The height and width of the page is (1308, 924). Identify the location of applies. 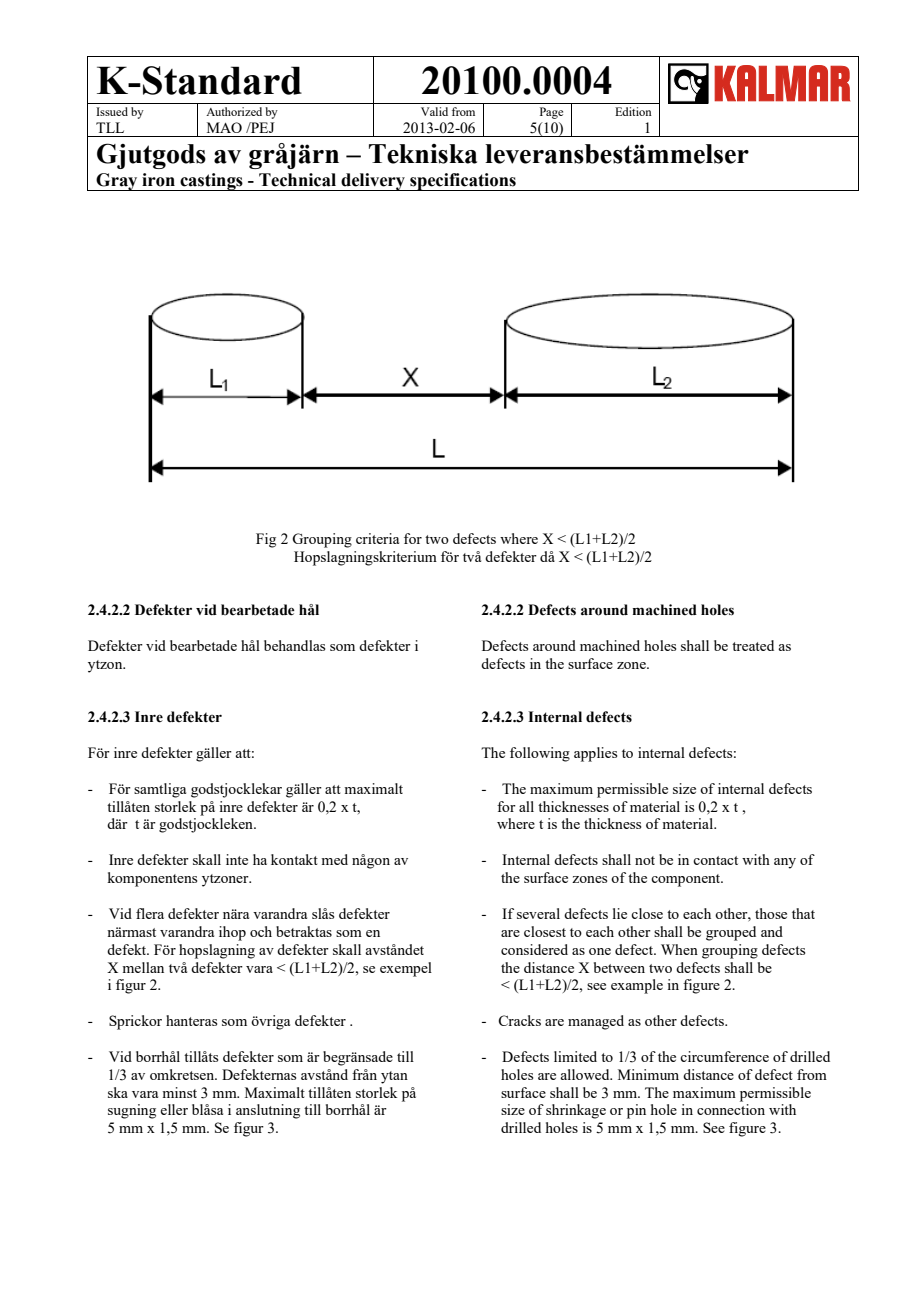
(595, 754).
